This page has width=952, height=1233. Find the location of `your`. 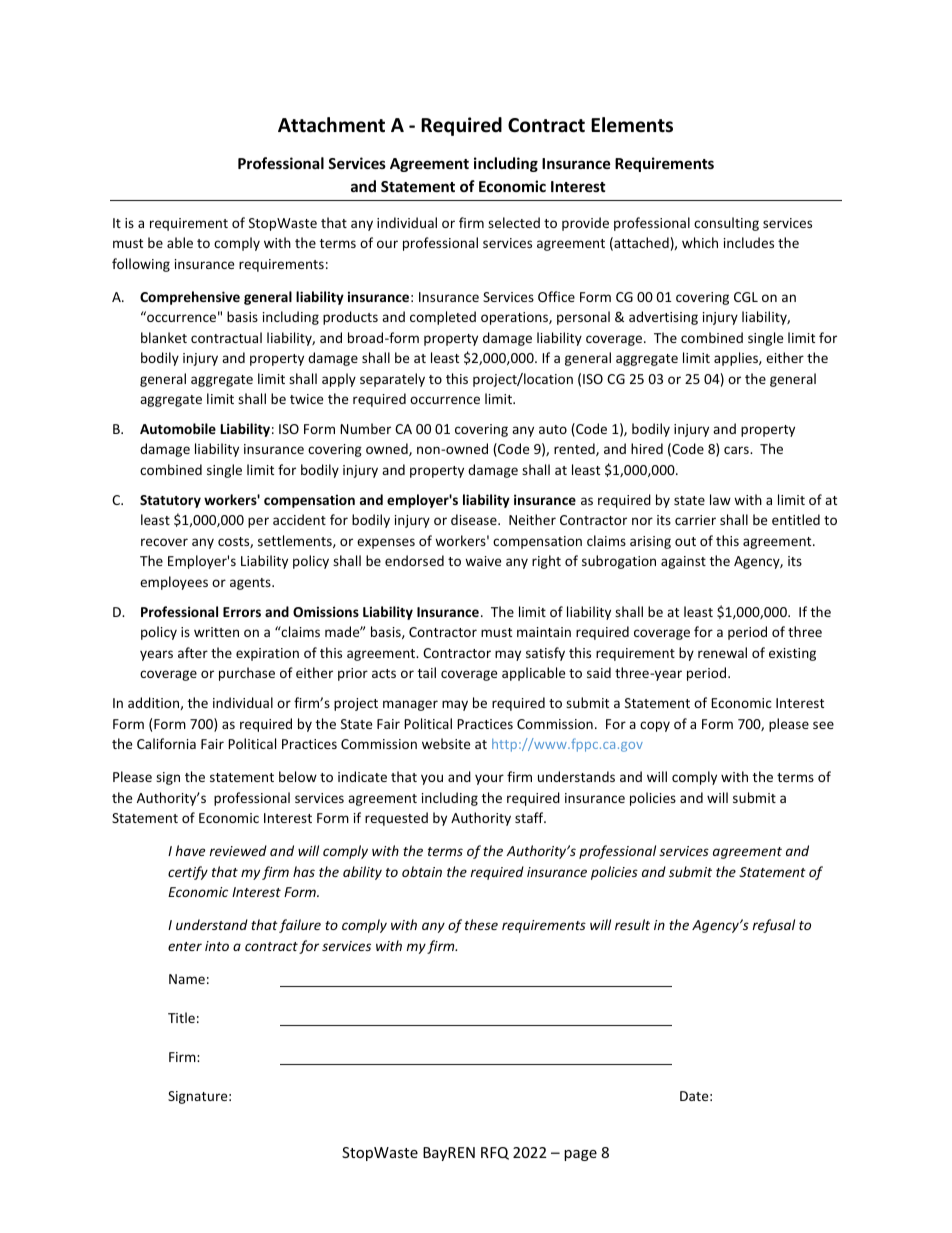

your is located at coordinates (489, 779).
